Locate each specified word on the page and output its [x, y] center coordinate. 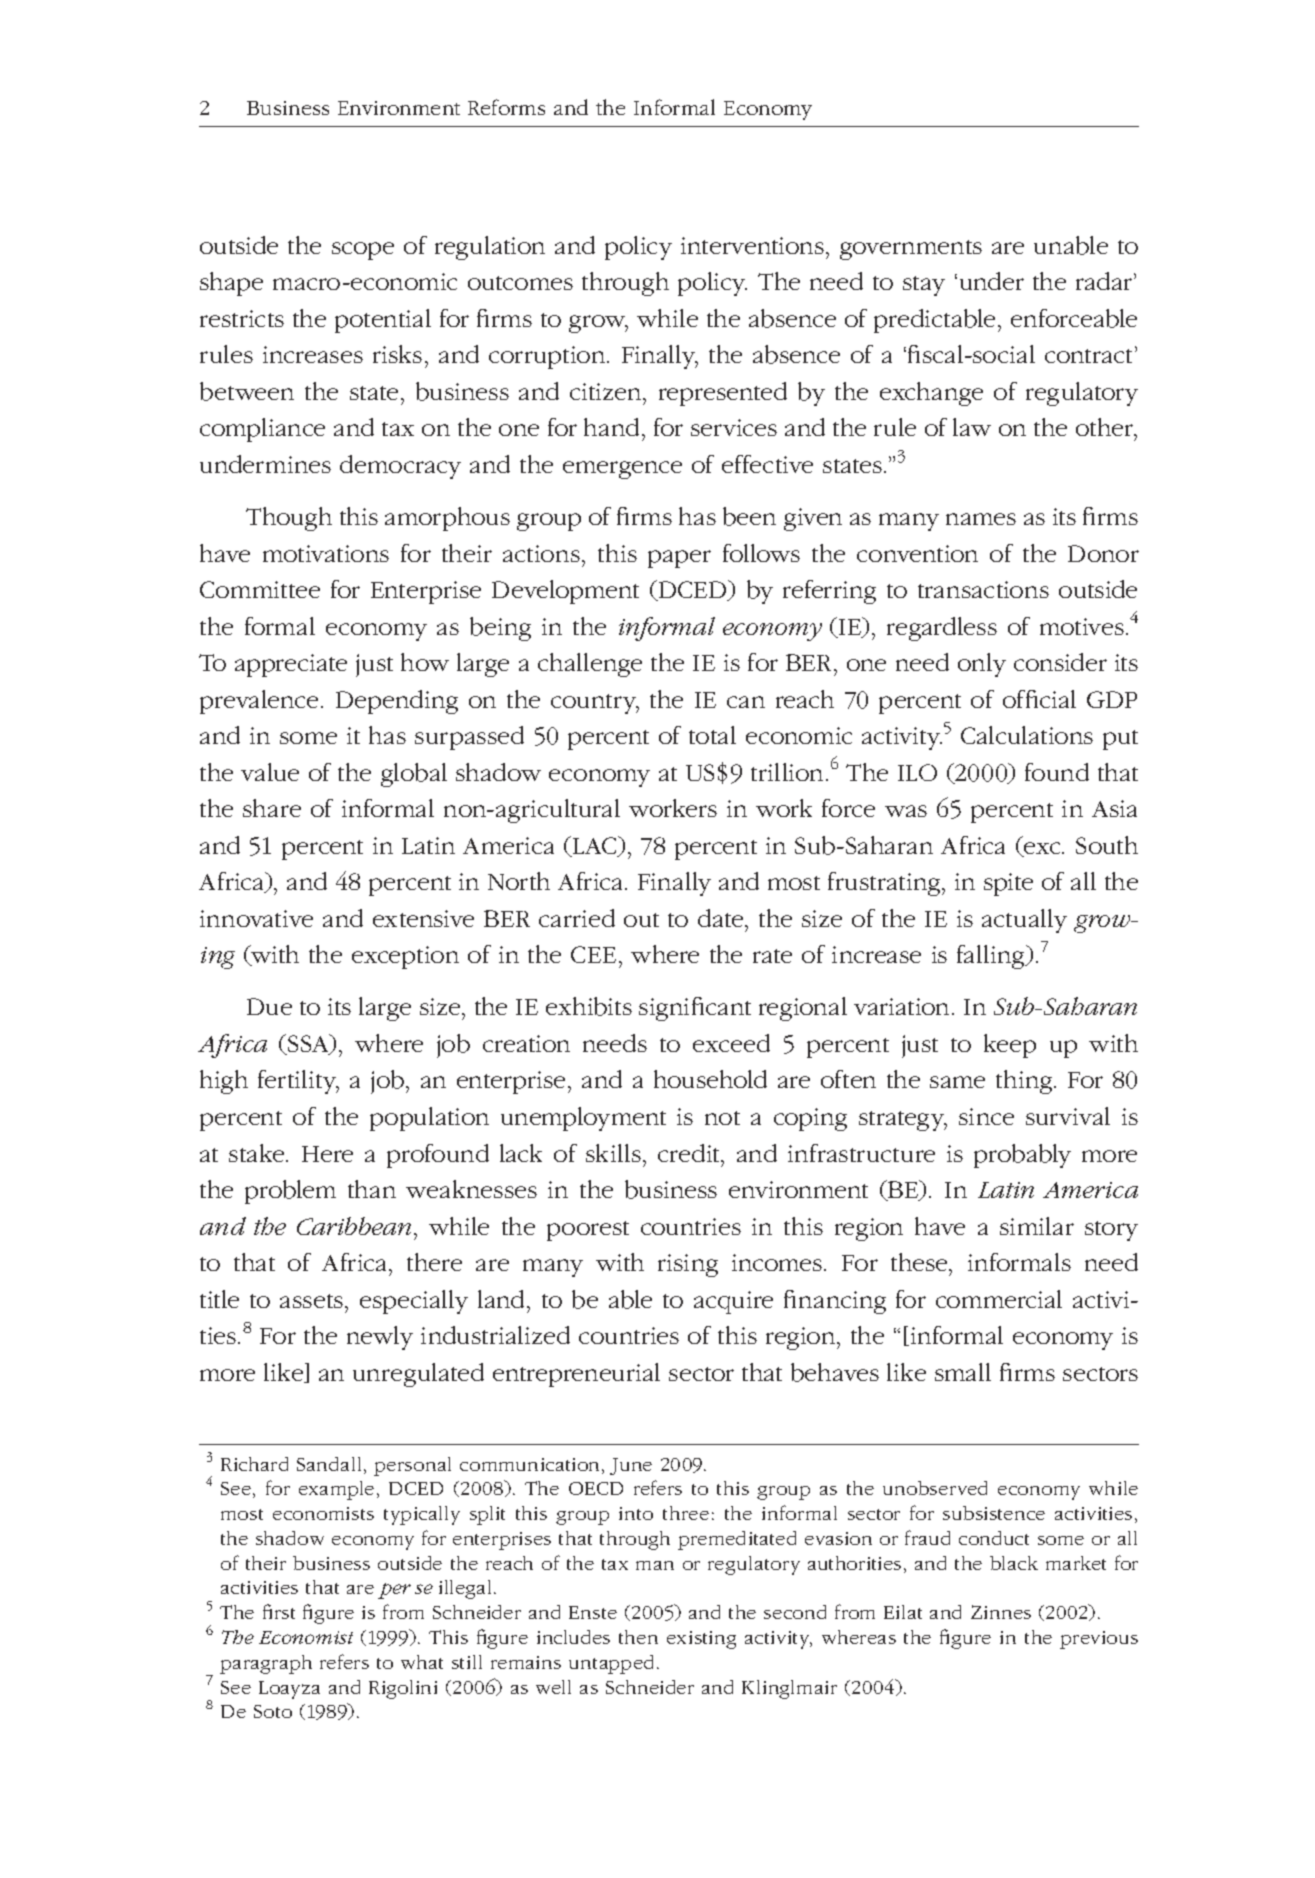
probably [1022, 1156]
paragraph [266, 1664]
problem [290, 1192]
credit [690, 1153]
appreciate [291, 665]
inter [706, 245]
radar [1105, 281]
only [982, 665]
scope [363, 251]
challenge [590, 665]
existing [701, 1640]
